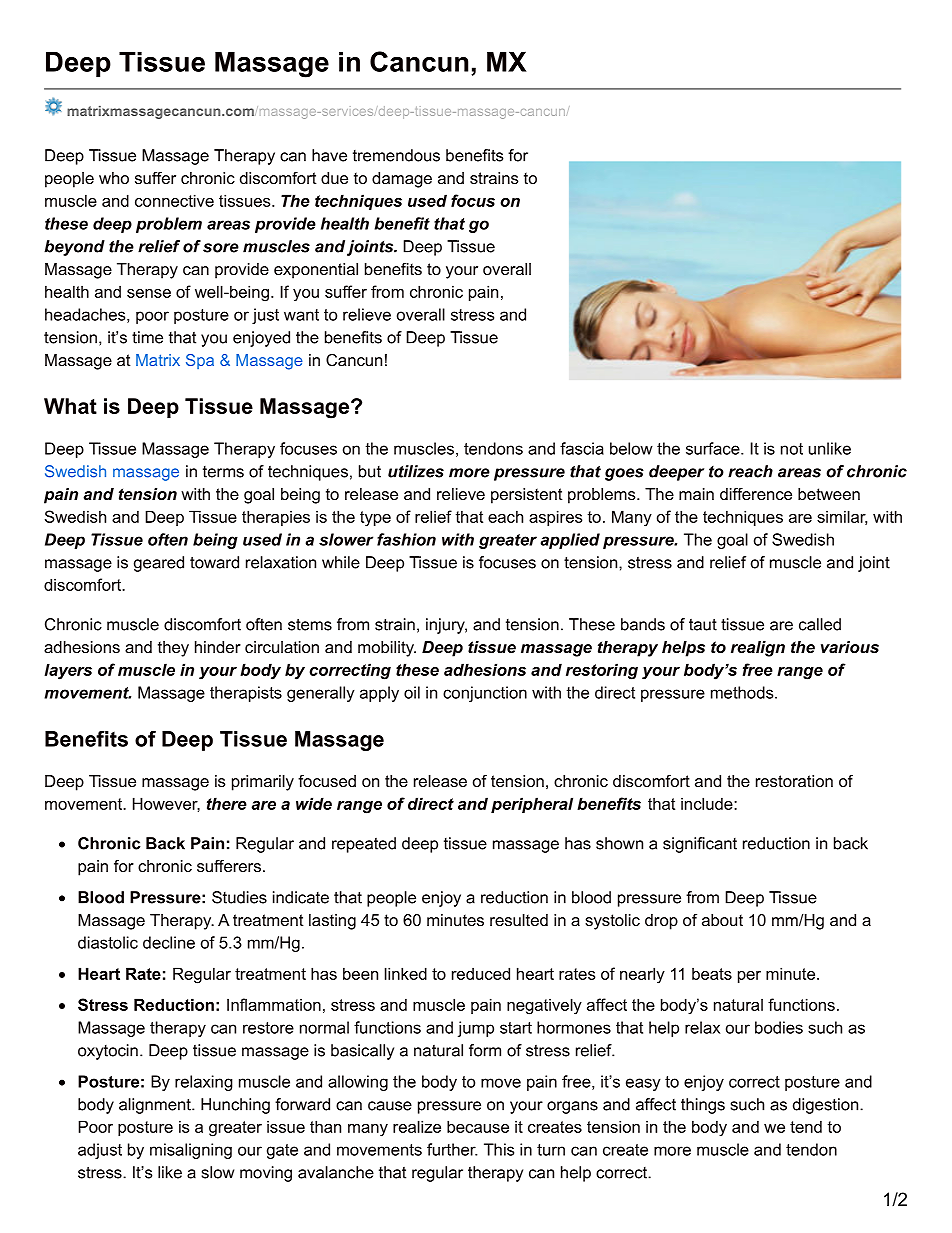 Image resolution: width=952 pixels, height=1233 pixels. I want to click on there, so click(227, 803).
